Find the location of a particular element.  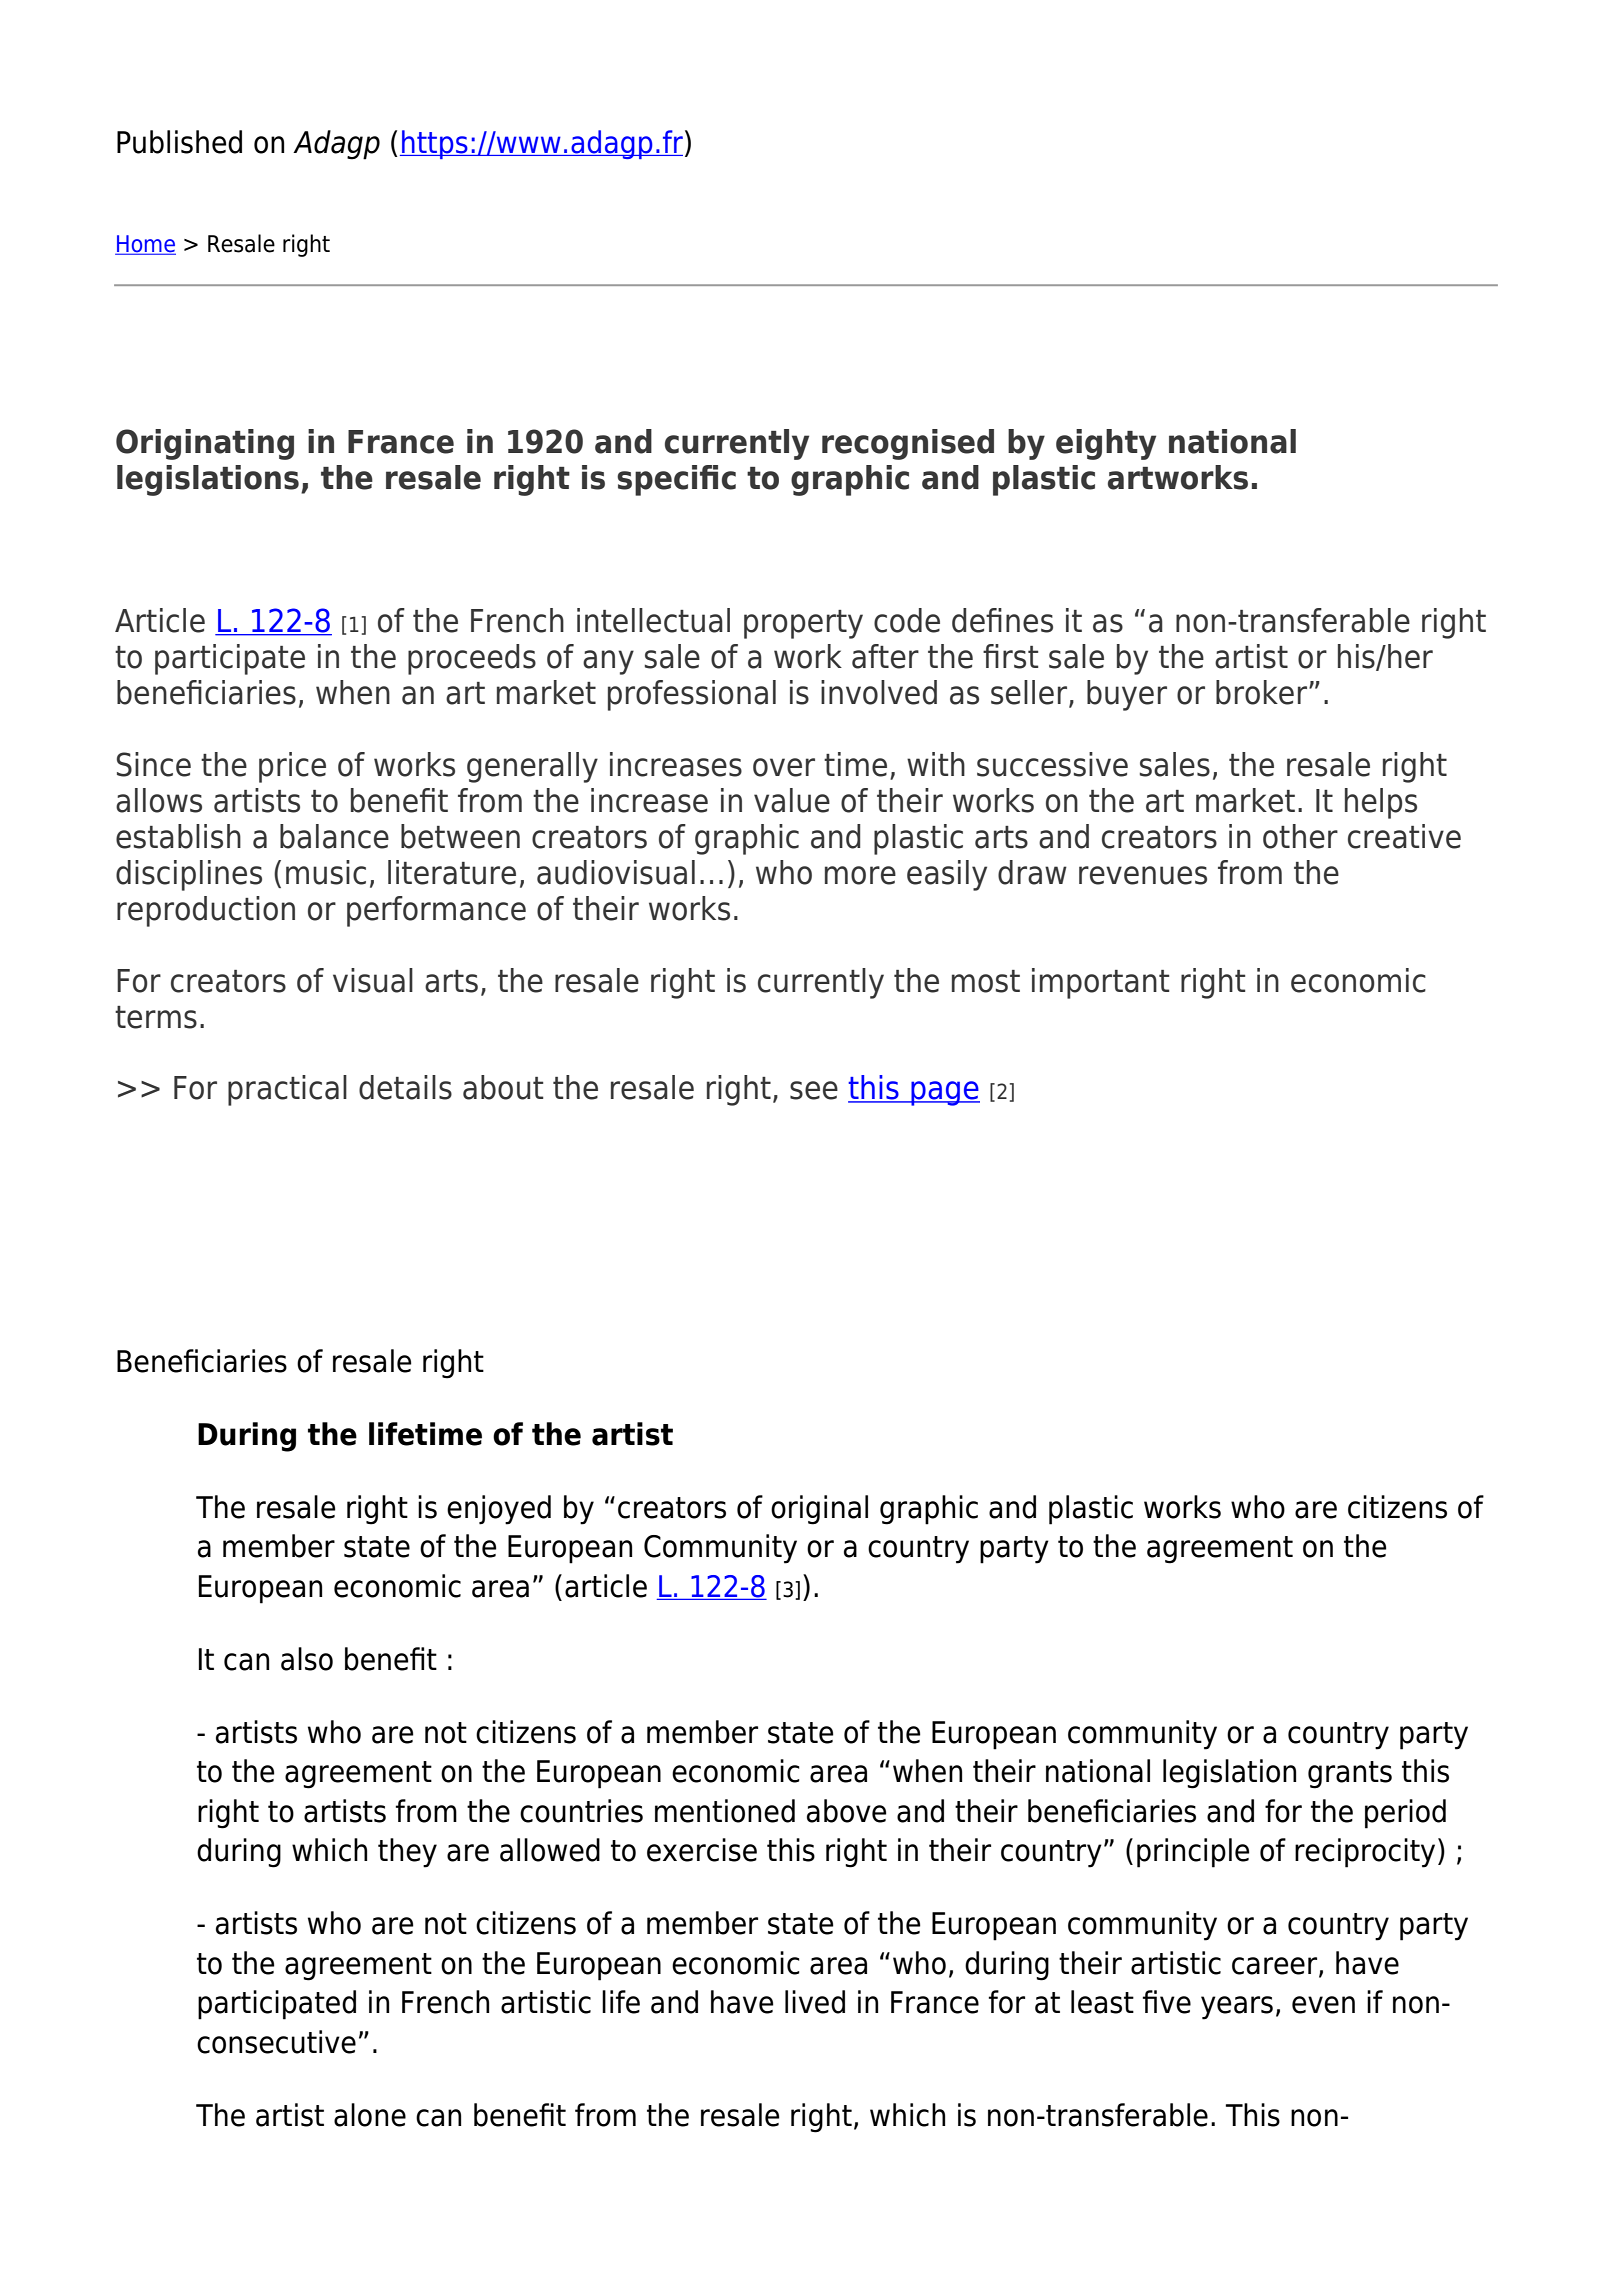

recognised is located at coordinates (908, 444).
